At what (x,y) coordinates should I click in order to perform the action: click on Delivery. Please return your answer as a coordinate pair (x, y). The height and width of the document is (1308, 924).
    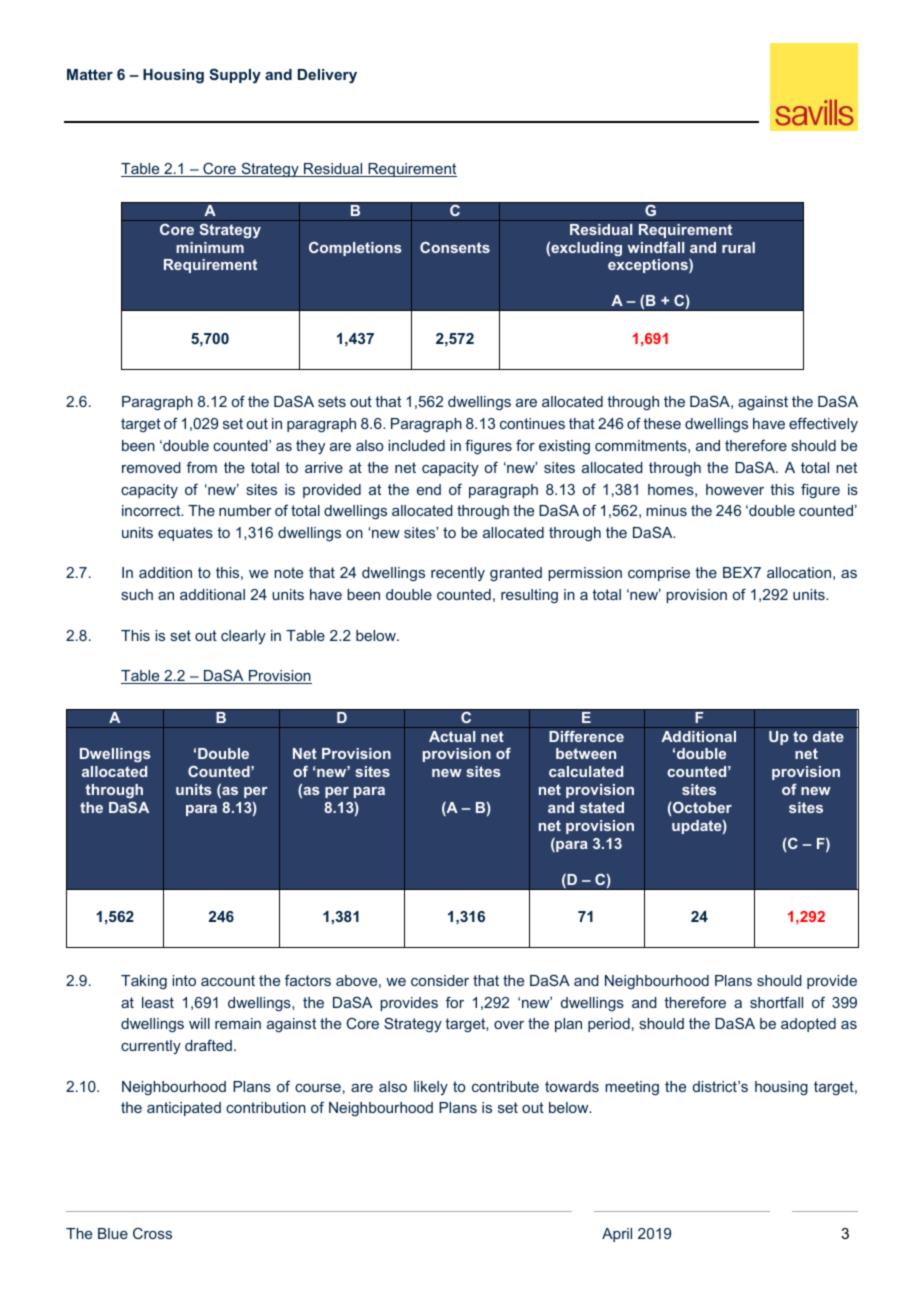
    Looking at the image, I should click on (327, 76).
